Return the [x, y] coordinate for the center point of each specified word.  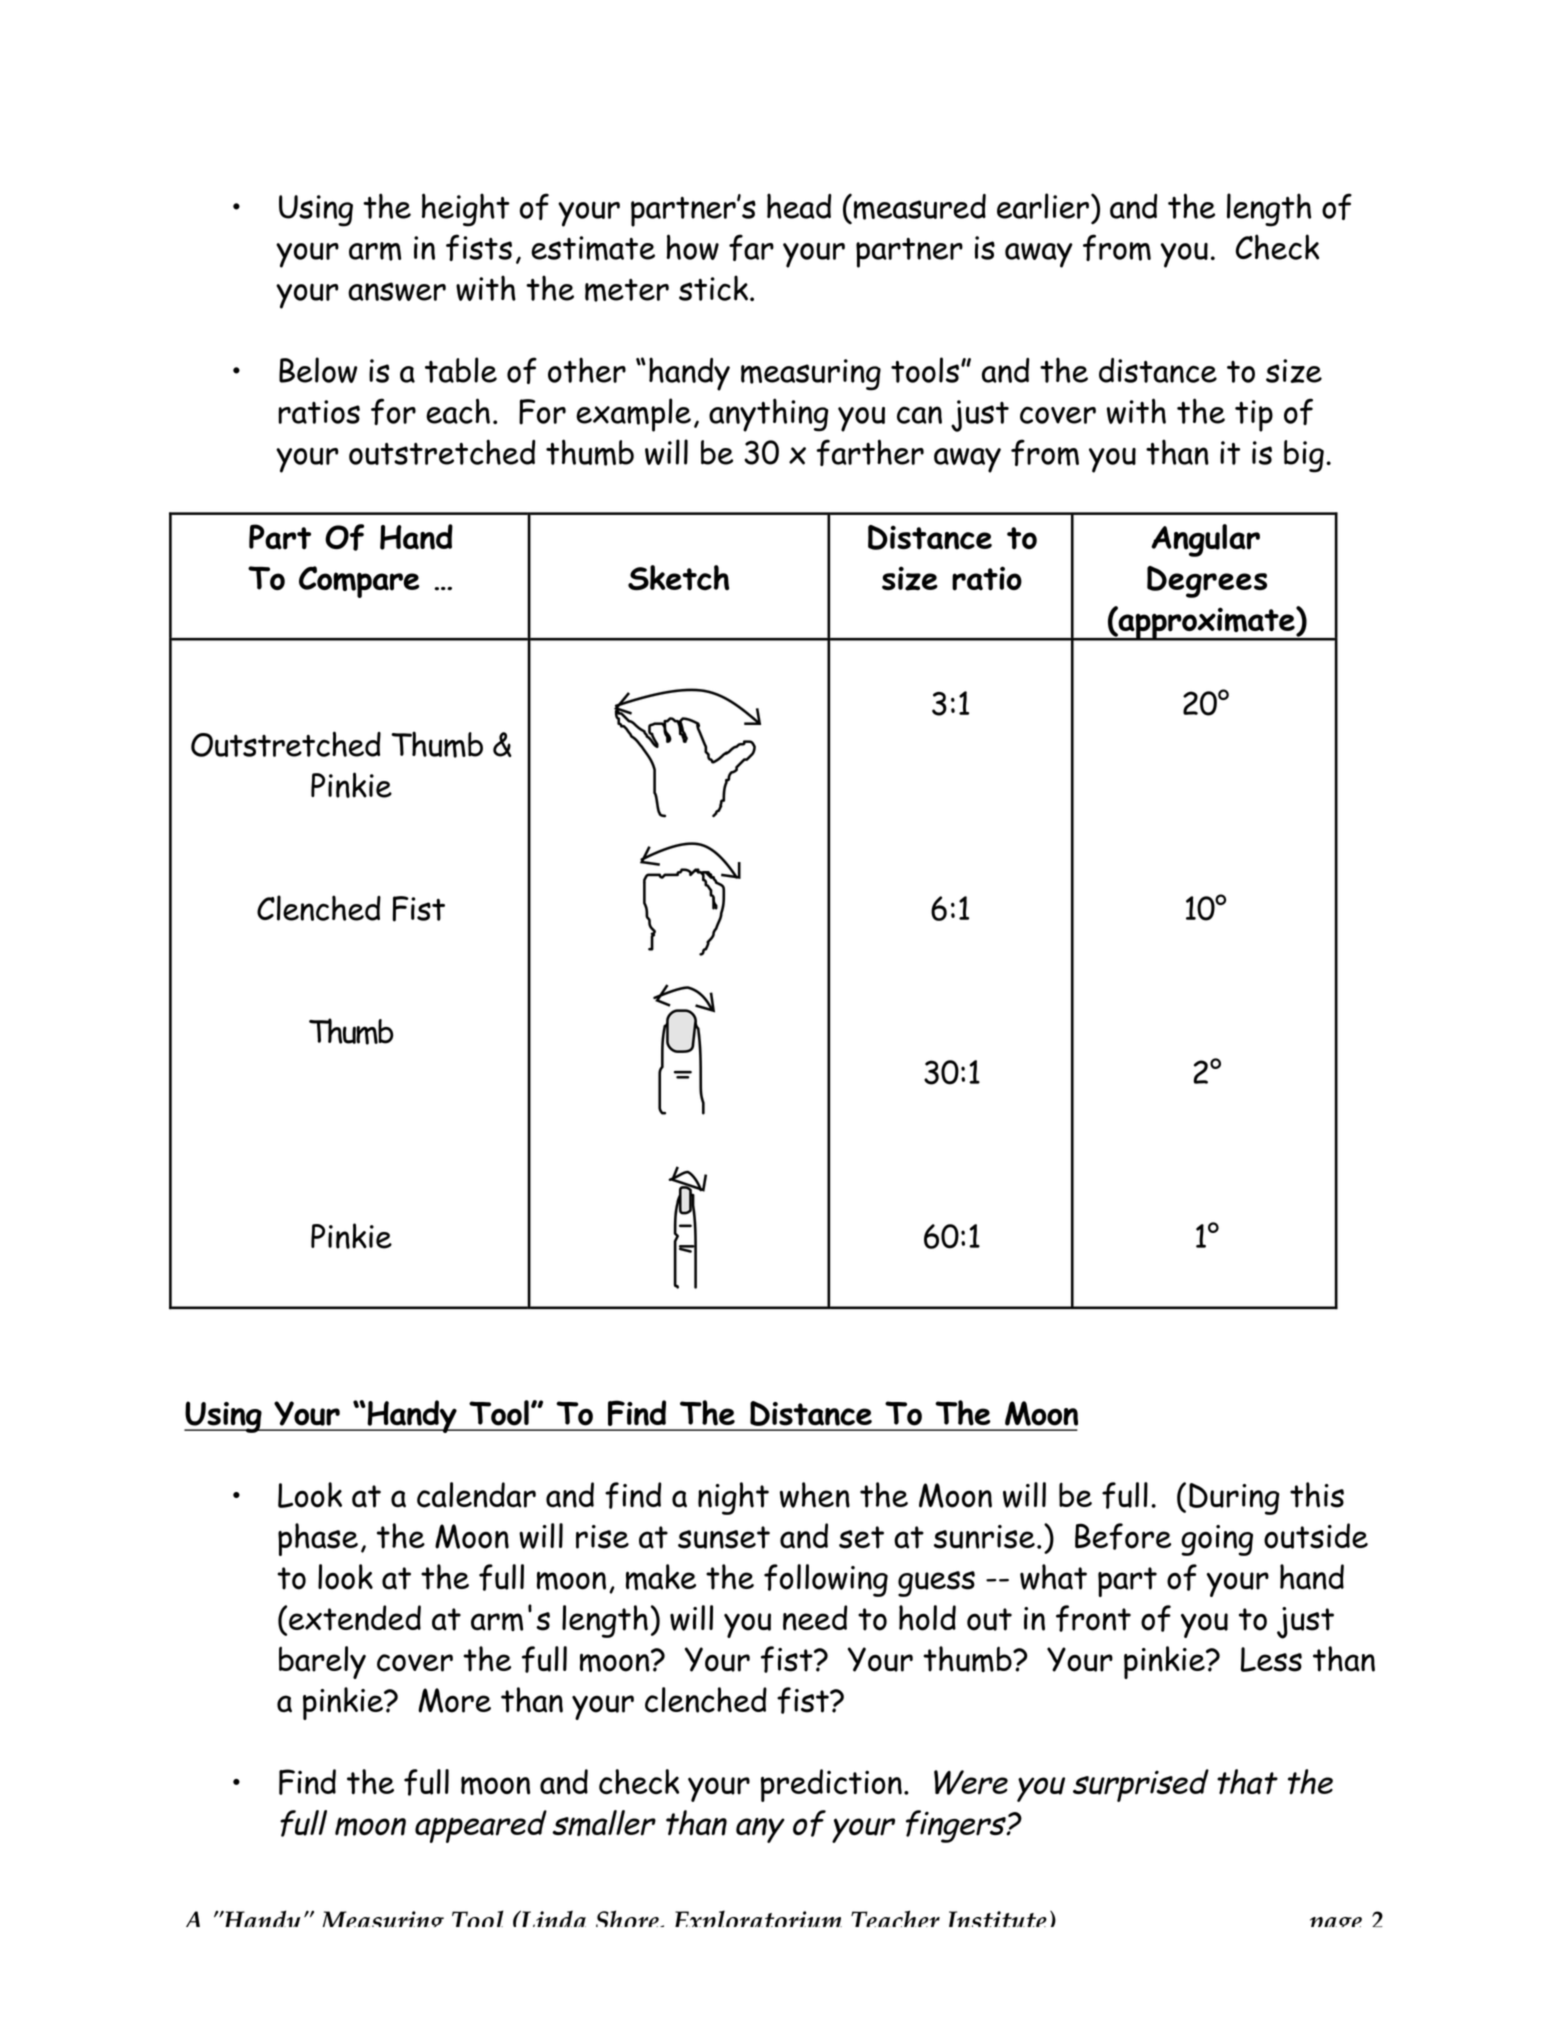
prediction [831, 1785]
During [1234, 1499]
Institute [998, 1919]
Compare [359, 582]
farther [870, 452]
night [733, 1498]
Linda [552, 1918]
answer [397, 291]
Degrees [1207, 582]
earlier [1043, 206]
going [1217, 1540]
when [815, 1495]
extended [355, 1618]
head [799, 206]
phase [318, 1539]
